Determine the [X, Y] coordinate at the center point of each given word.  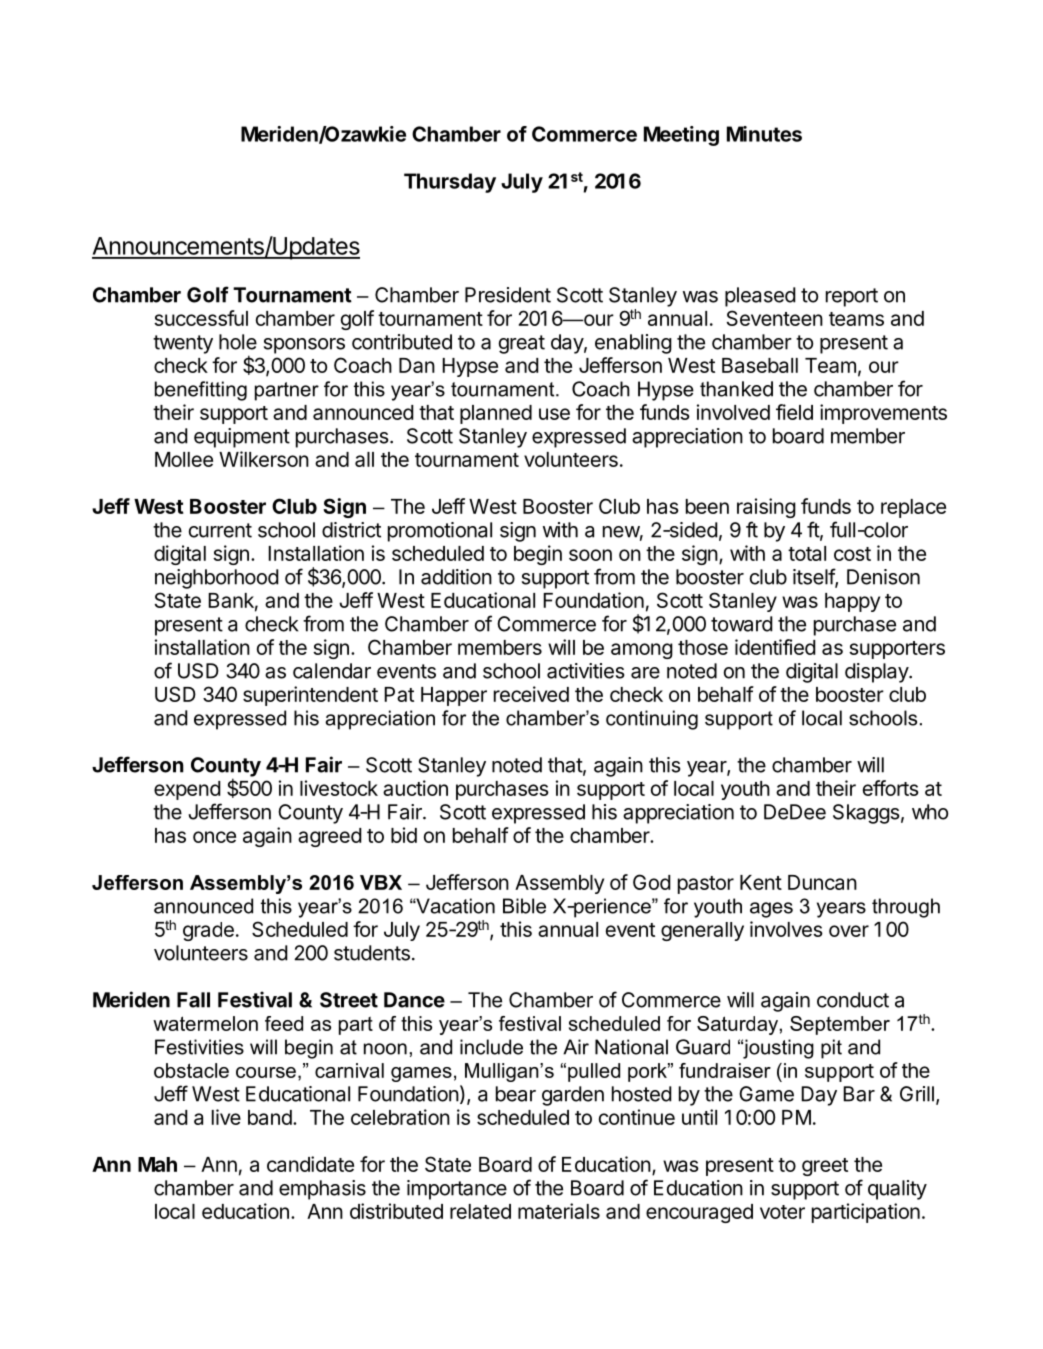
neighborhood [217, 579]
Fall [193, 1000]
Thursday [450, 183]
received [531, 694]
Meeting [681, 136]
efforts [891, 788]
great [522, 344]
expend [187, 790]
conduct [853, 1000]
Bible [524, 906]
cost [852, 554]
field [794, 412]
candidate [310, 1164]
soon [590, 555]
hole [238, 342]
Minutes [764, 134]
